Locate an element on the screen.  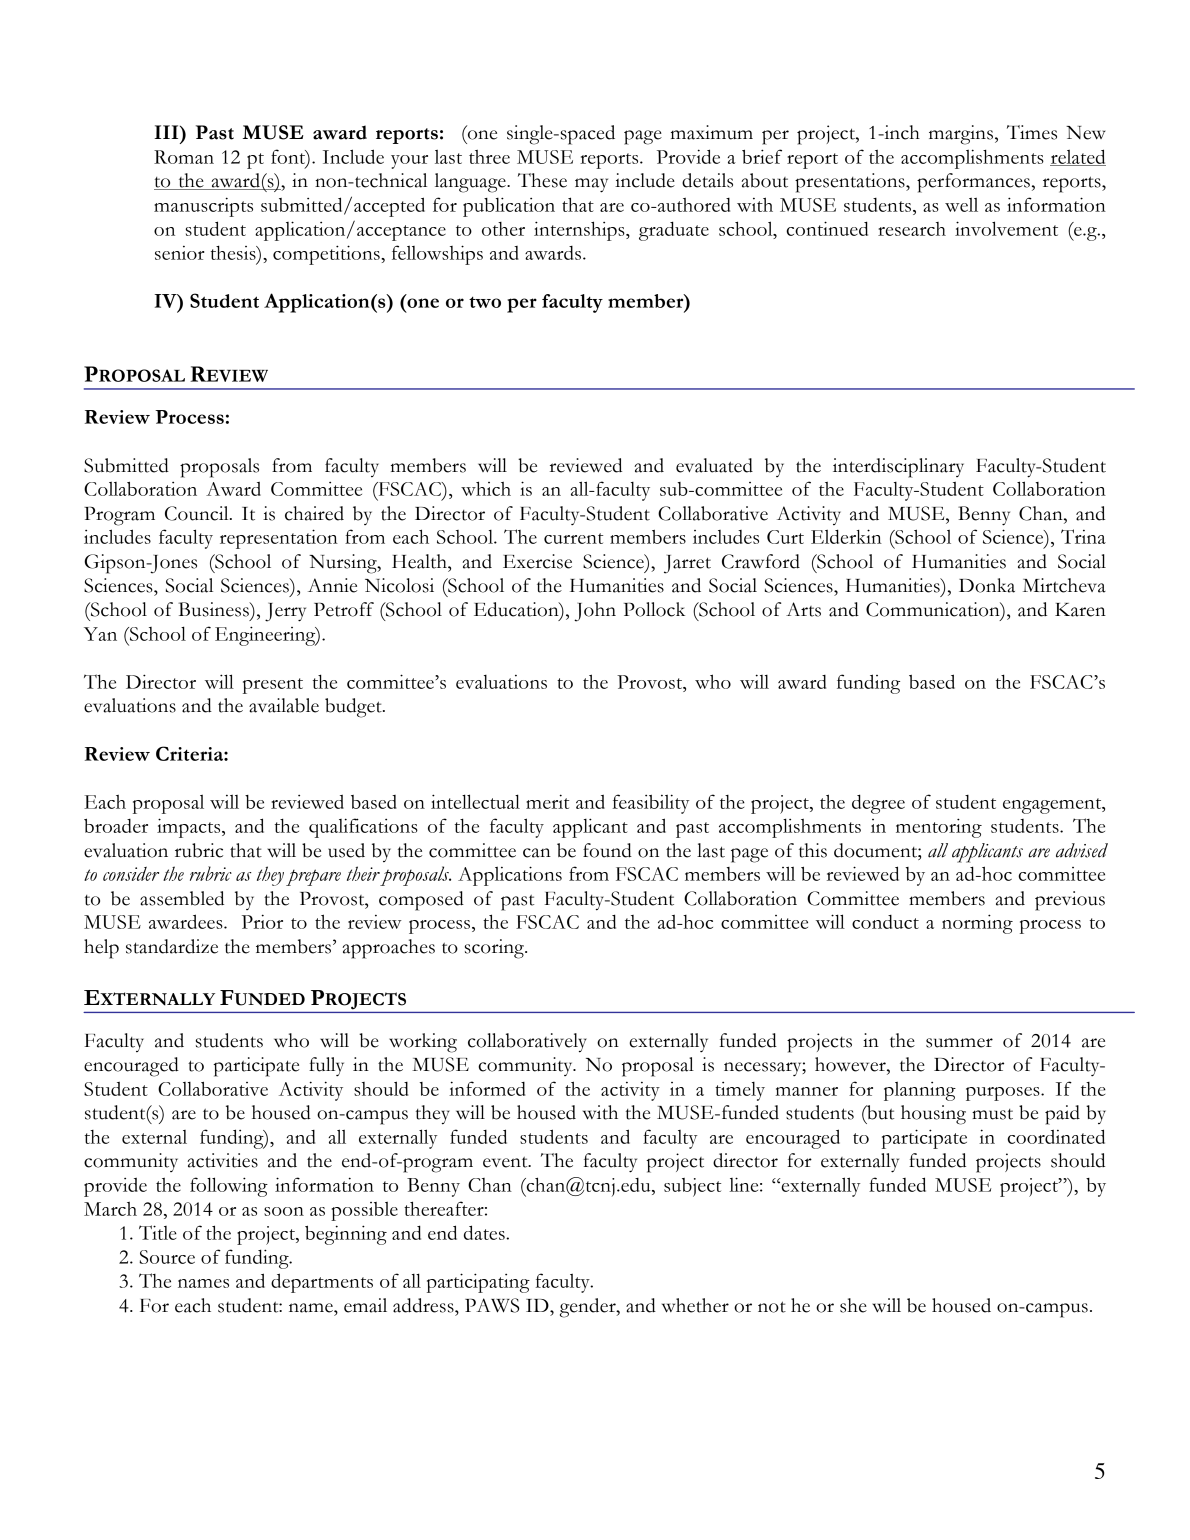
Roman is located at coordinates (184, 157).
